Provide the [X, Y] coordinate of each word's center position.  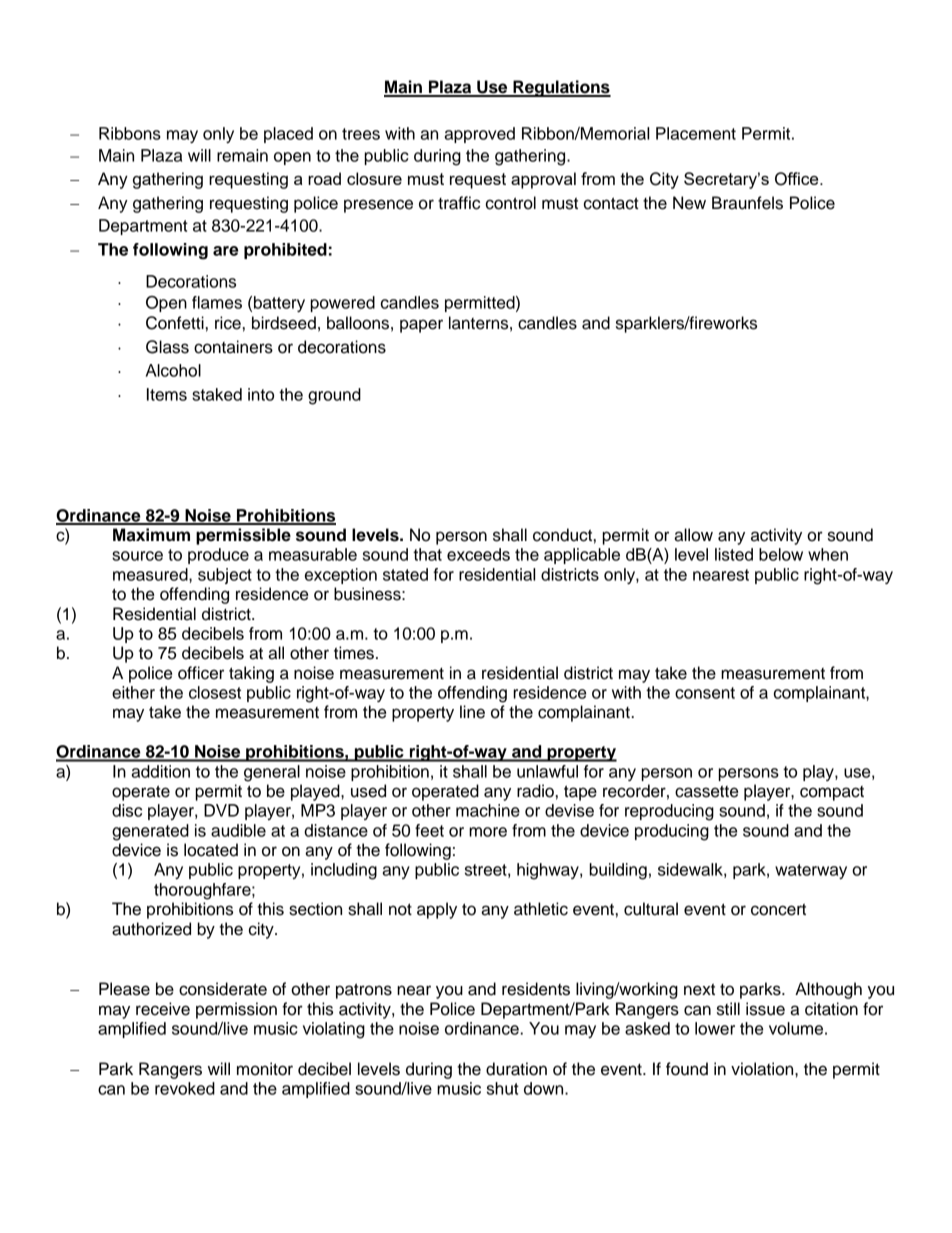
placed [288, 135]
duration [516, 1069]
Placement [696, 133]
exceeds [478, 554]
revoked [185, 1088]
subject [225, 576]
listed [734, 554]
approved [479, 135]
